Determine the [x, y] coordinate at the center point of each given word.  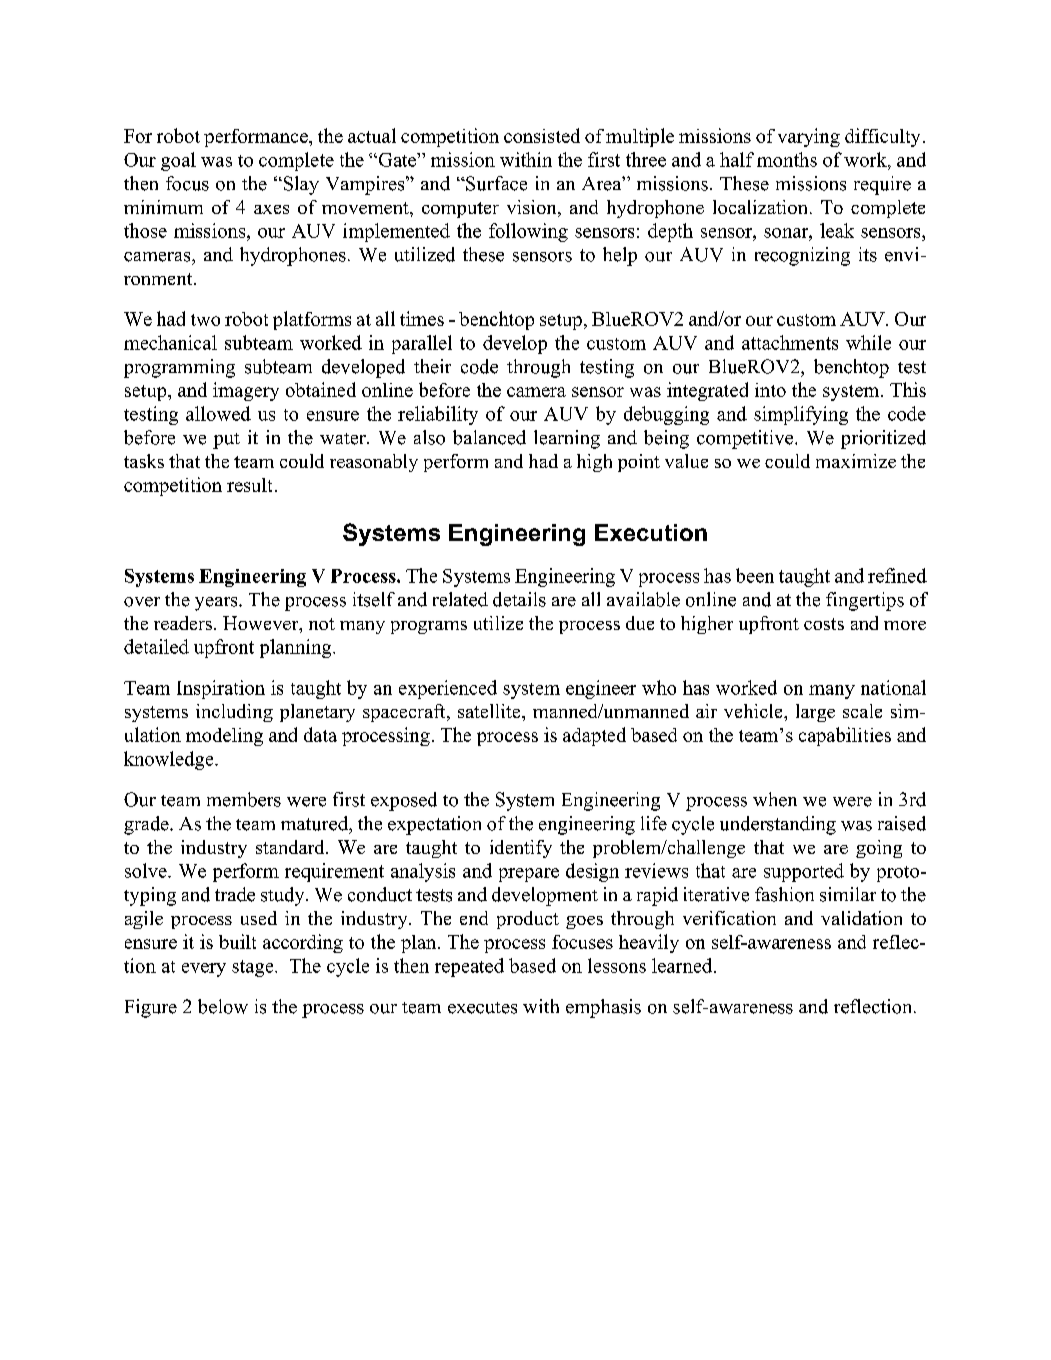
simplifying [801, 415]
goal [178, 161]
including [234, 713]
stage [254, 968]
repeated [469, 967]
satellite [490, 711]
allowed [218, 413]
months [787, 159]
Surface [495, 183]
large [815, 713]
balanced [489, 437]
